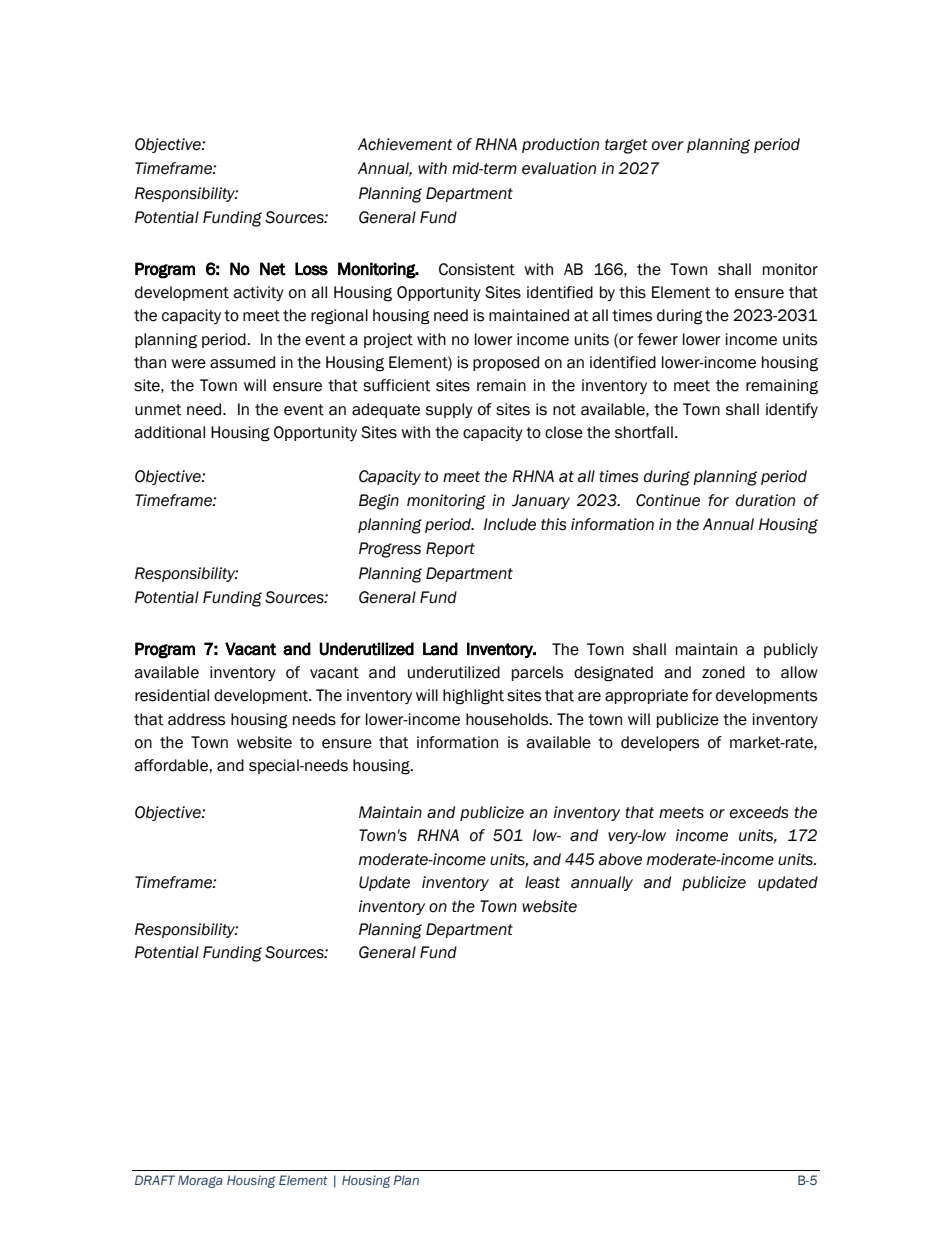 The height and width of the document is (1233, 952). What do you see at coordinates (668, 146) in the document?
I see `over` at bounding box center [668, 146].
